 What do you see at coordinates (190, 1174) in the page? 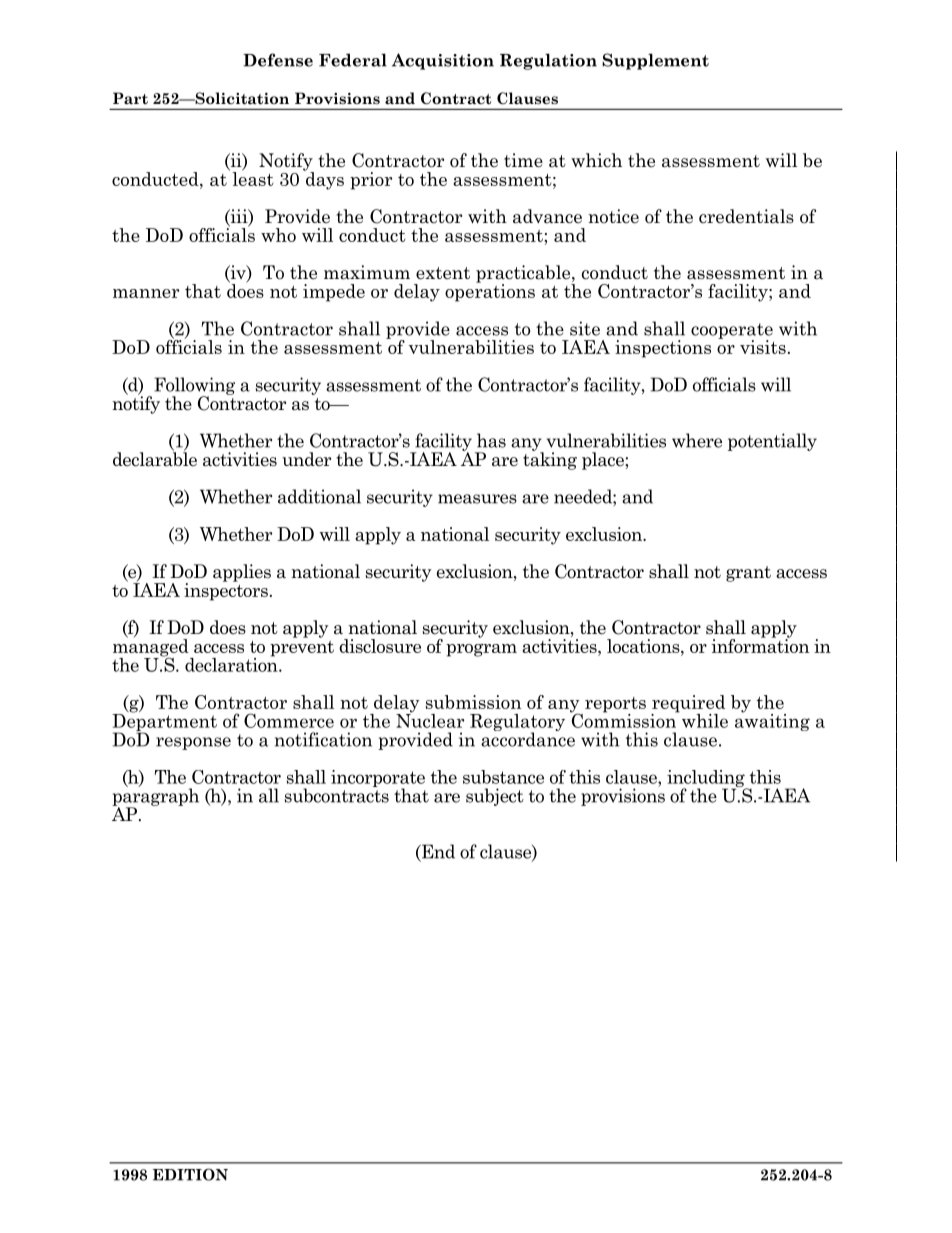
I see `EDITION` at bounding box center [190, 1174].
